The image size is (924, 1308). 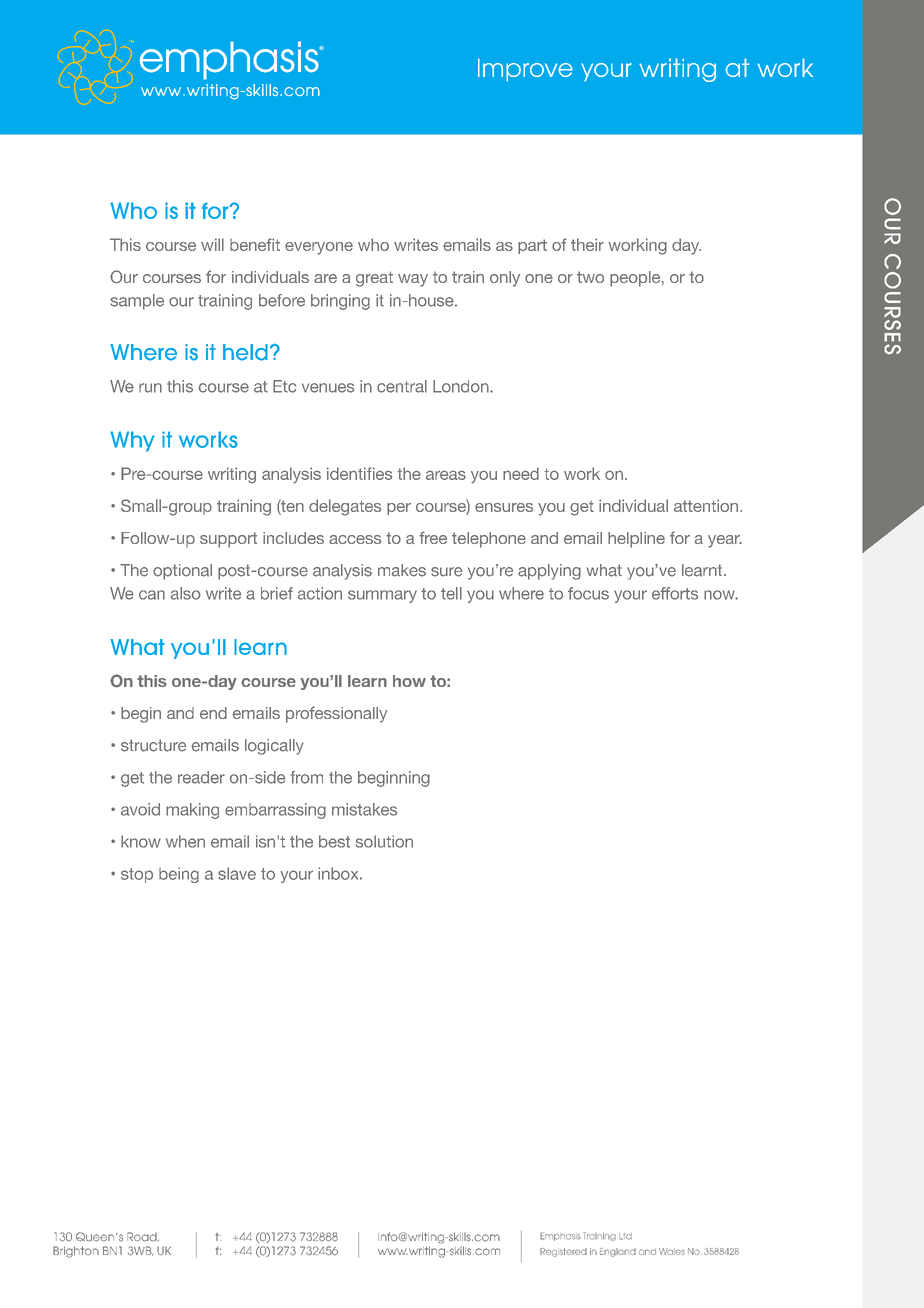 I want to click on will, so click(x=212, y=244).
